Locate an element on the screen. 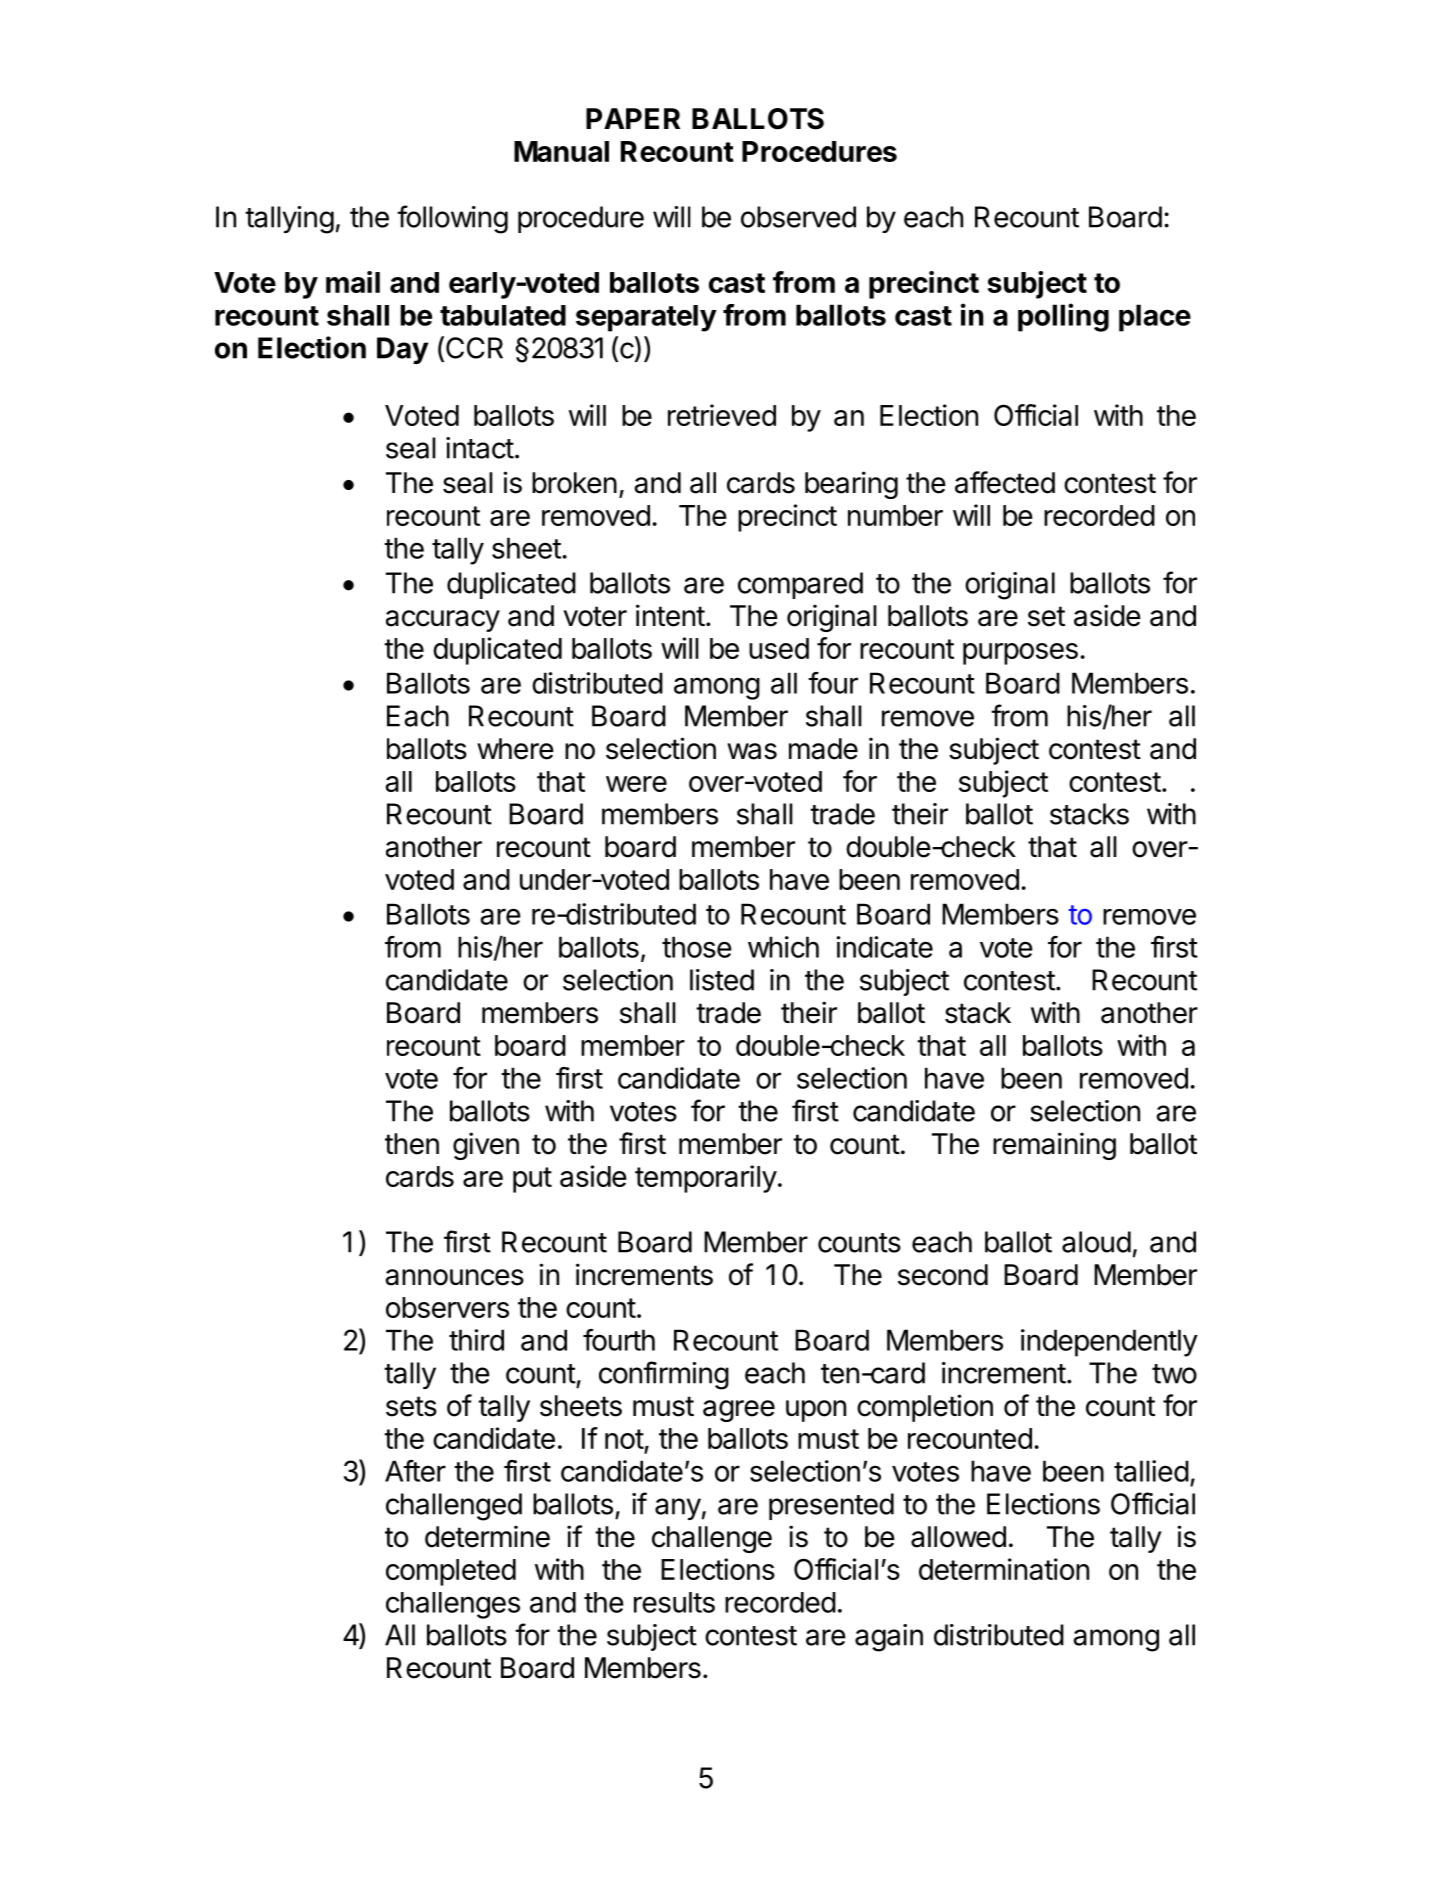 Image resolution: width=1453 pixels, height=1880 pixels. which is located at coordinates (783, 947).
